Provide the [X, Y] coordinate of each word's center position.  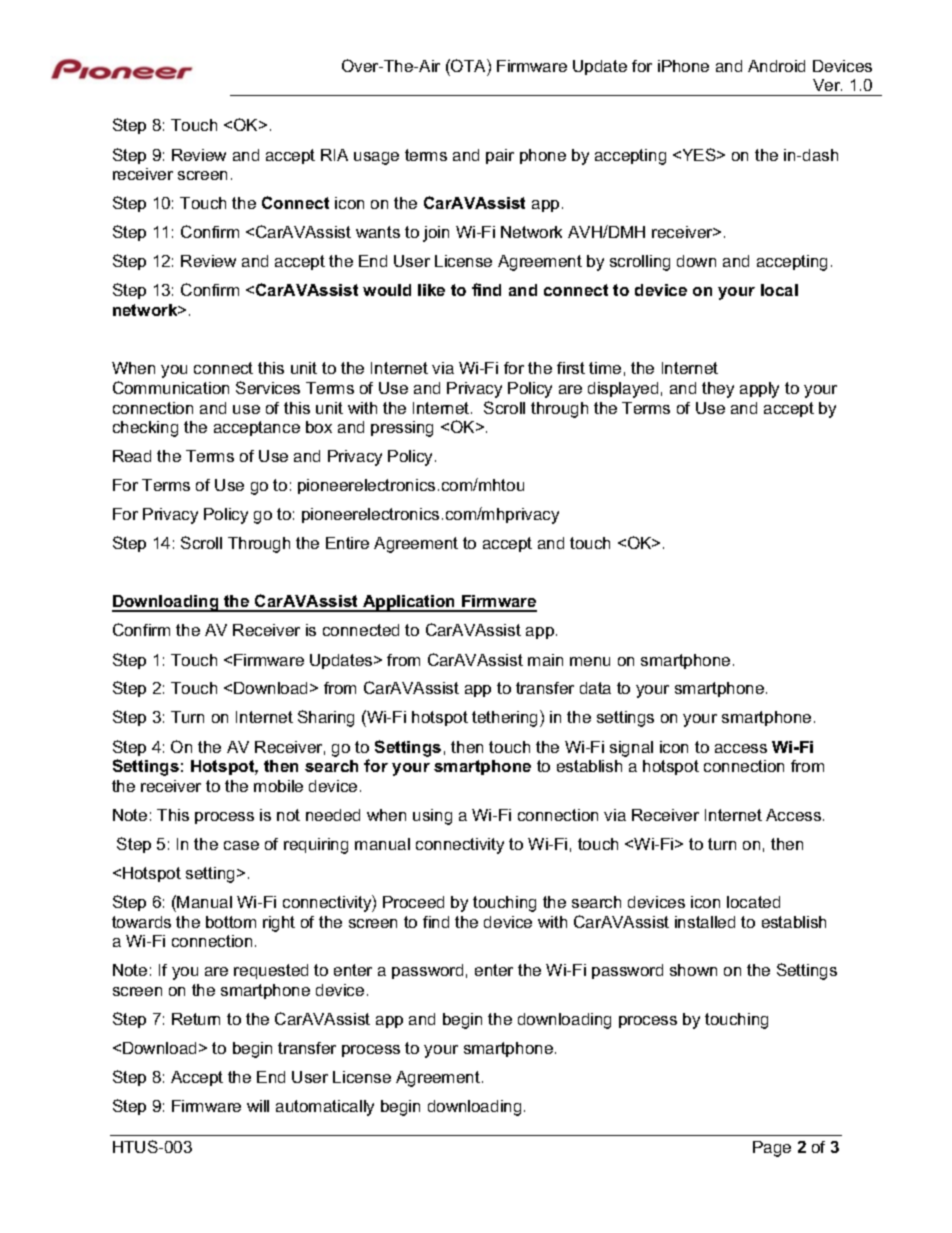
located [753, 902]
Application [409, 603]
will [258, 1106]
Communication [171, 387]
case [241, 845]
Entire [347, 543]
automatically [325, 1108]
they [718, 390]
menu [590, 661]
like [431, 290]
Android [776, 66]
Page [772, 1149]
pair [500, 156]
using [432, 817]
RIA [334, 155]
